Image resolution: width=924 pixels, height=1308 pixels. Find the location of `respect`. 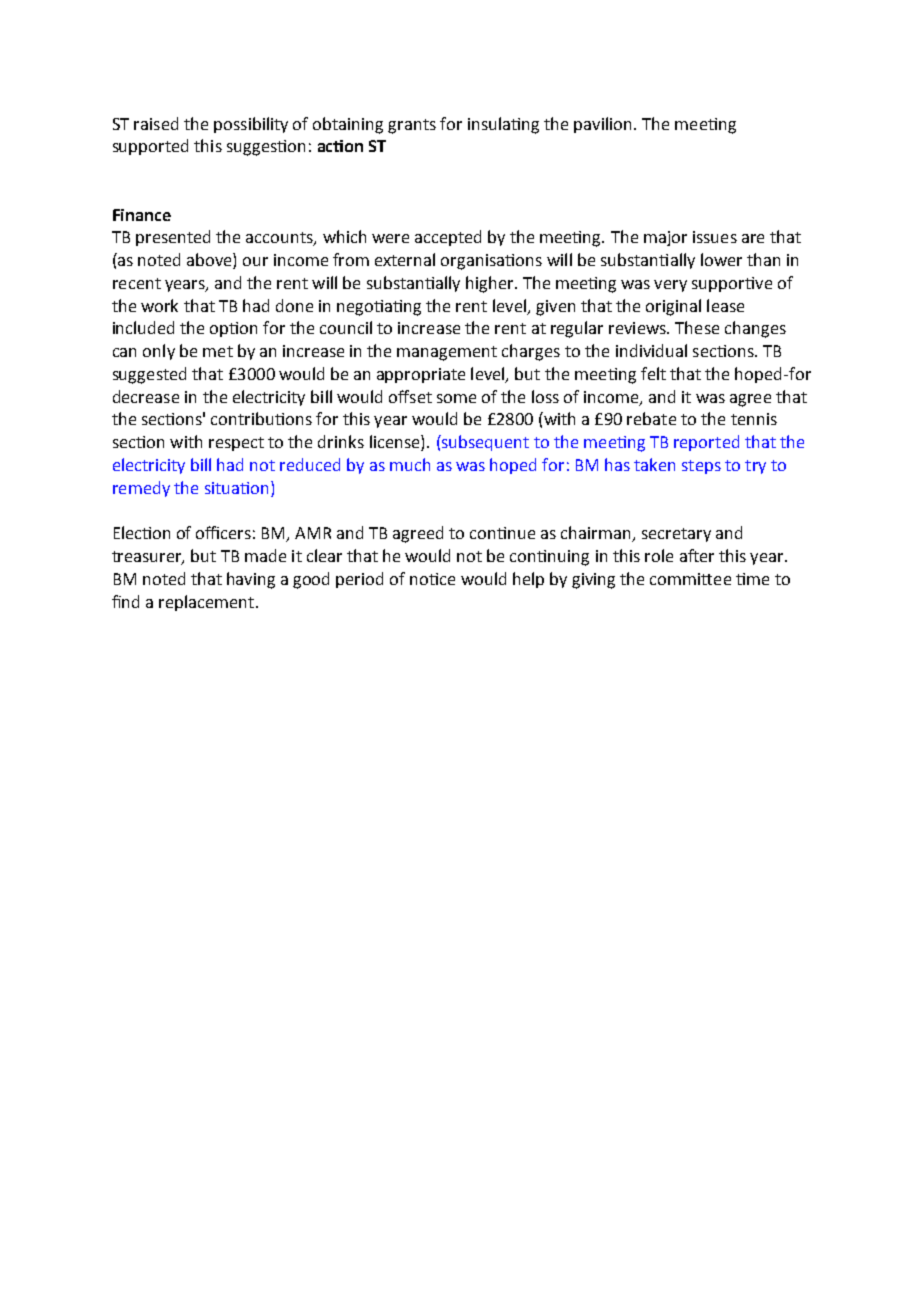

respect is located at coordinates (236, 444).
